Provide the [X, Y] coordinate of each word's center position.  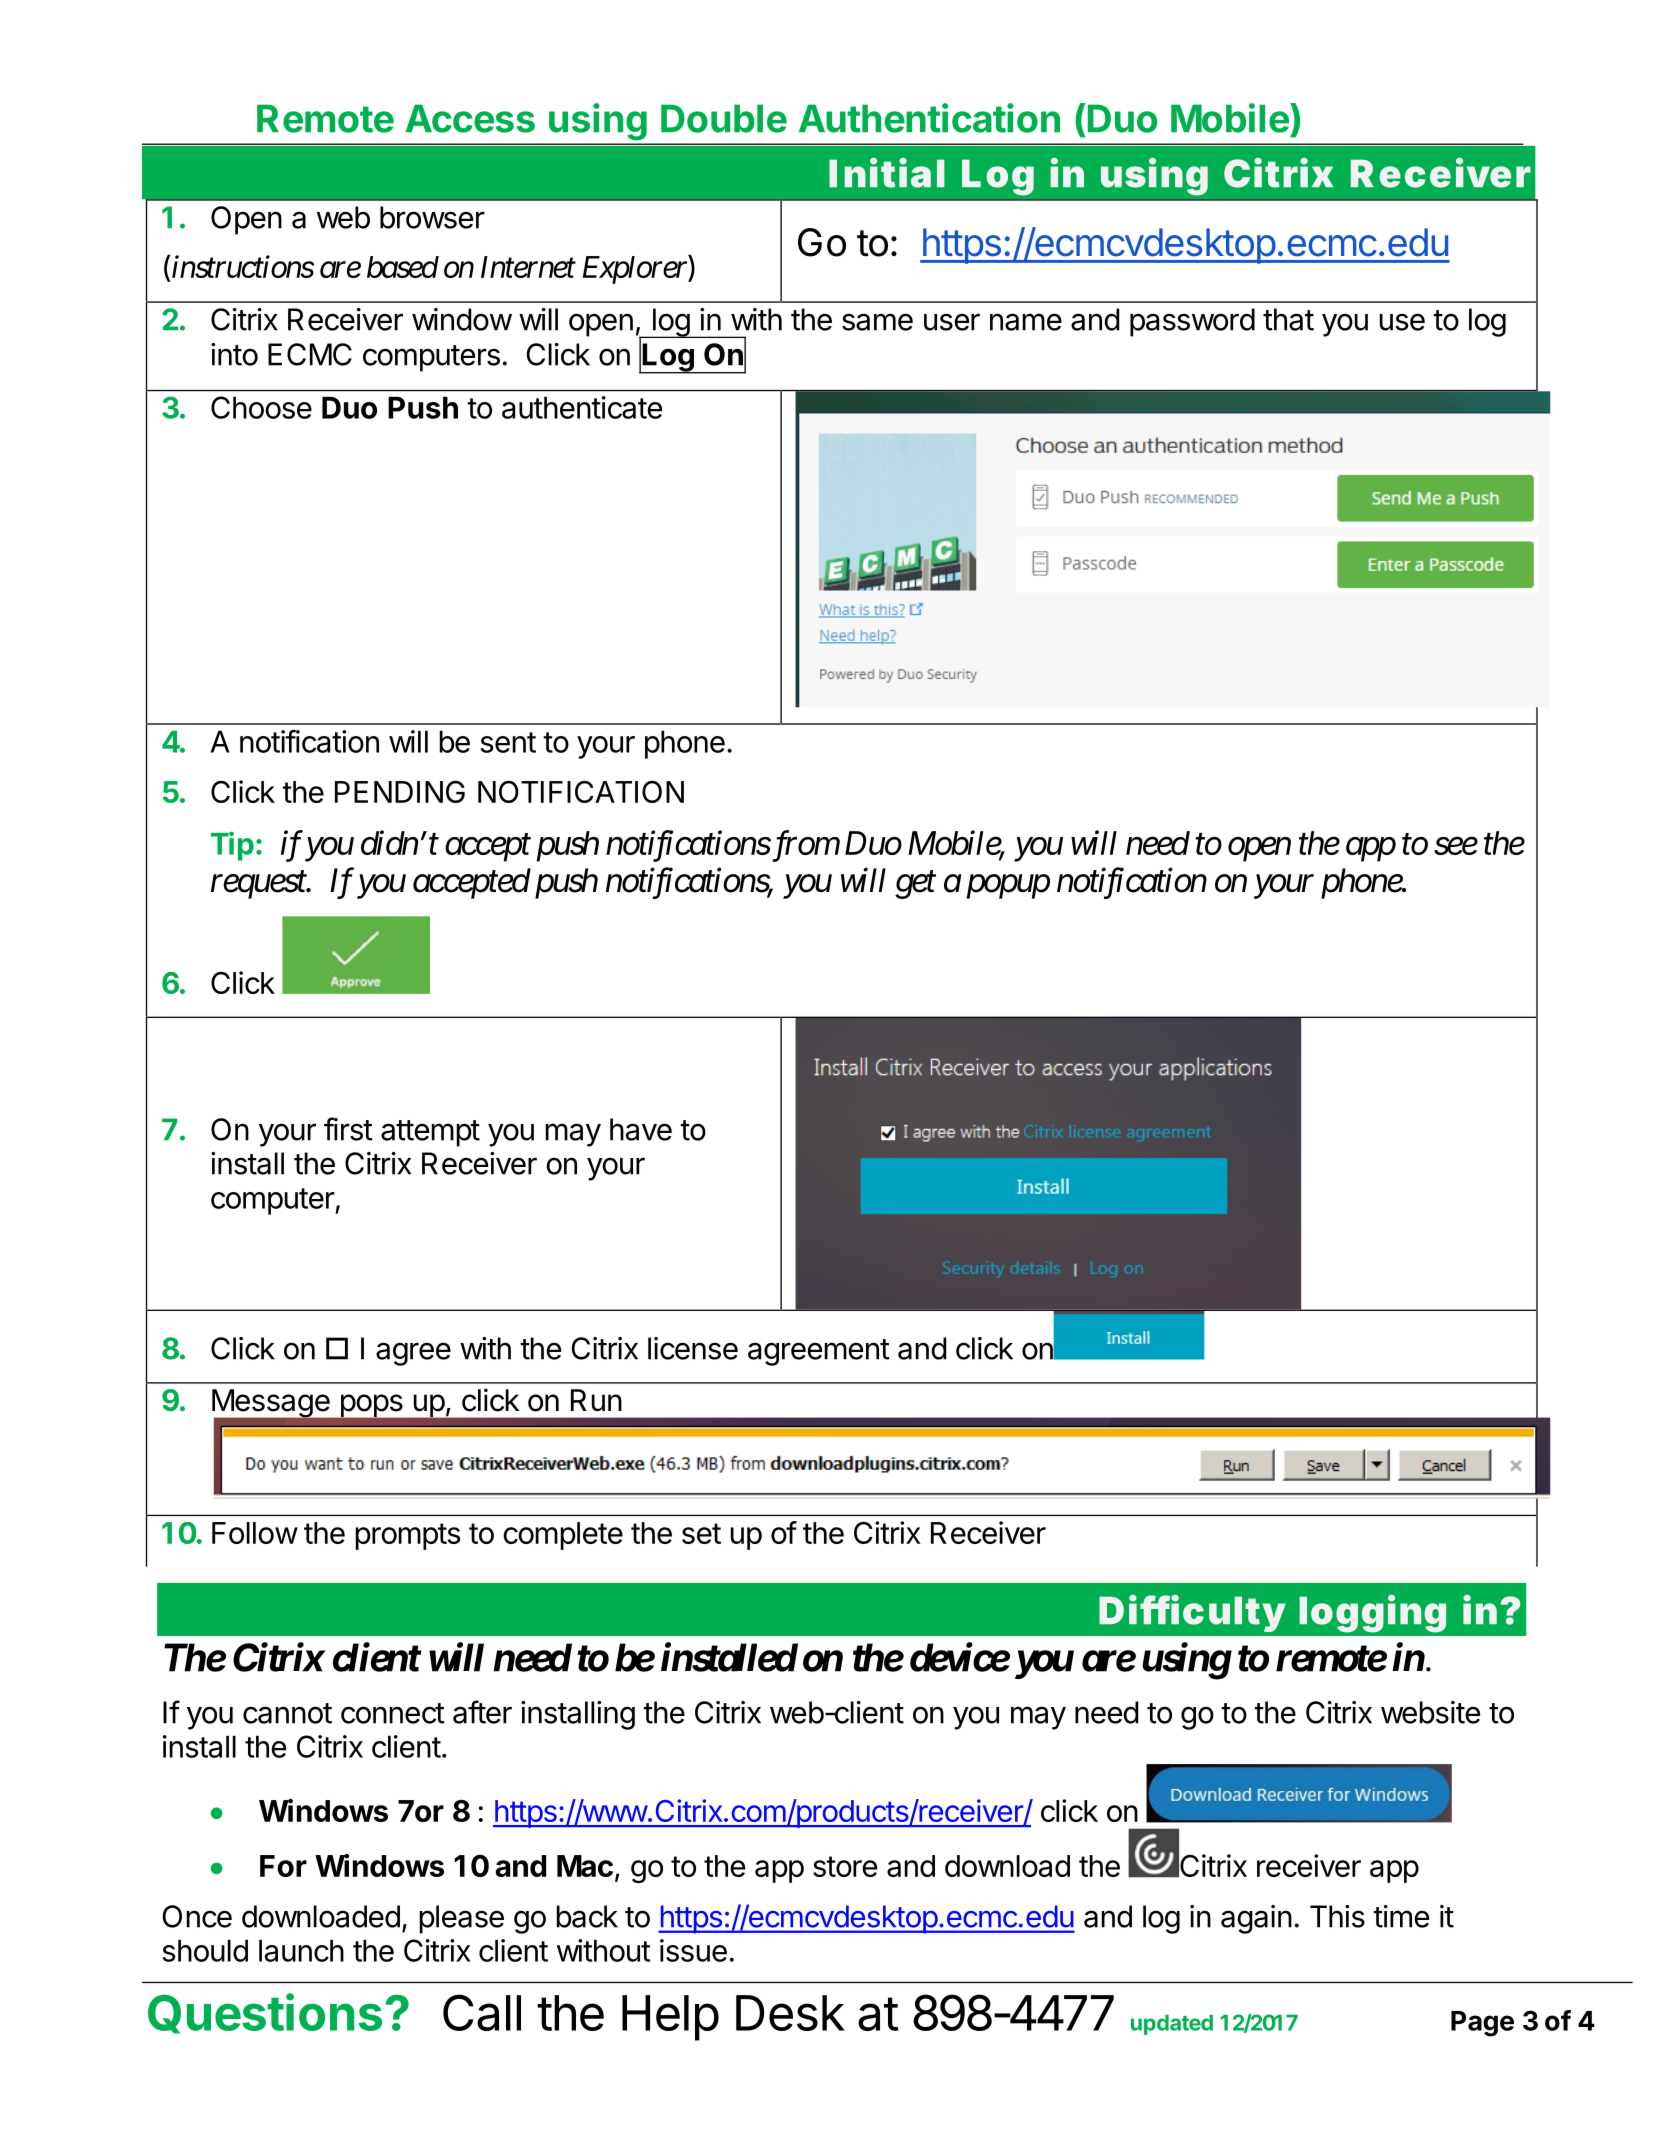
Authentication [929, 118]
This [1337, 1916]
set [701, 1533]
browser [432, 217]
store [845, 1866]
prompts [407, 1536]
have [641, 1129]
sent [508, 742]
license [693, 1348]
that [1288, 319]
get [915, 885]
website [1430, 1712]
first [348, 1129]
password [1192, 322]
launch [301, 1951]
